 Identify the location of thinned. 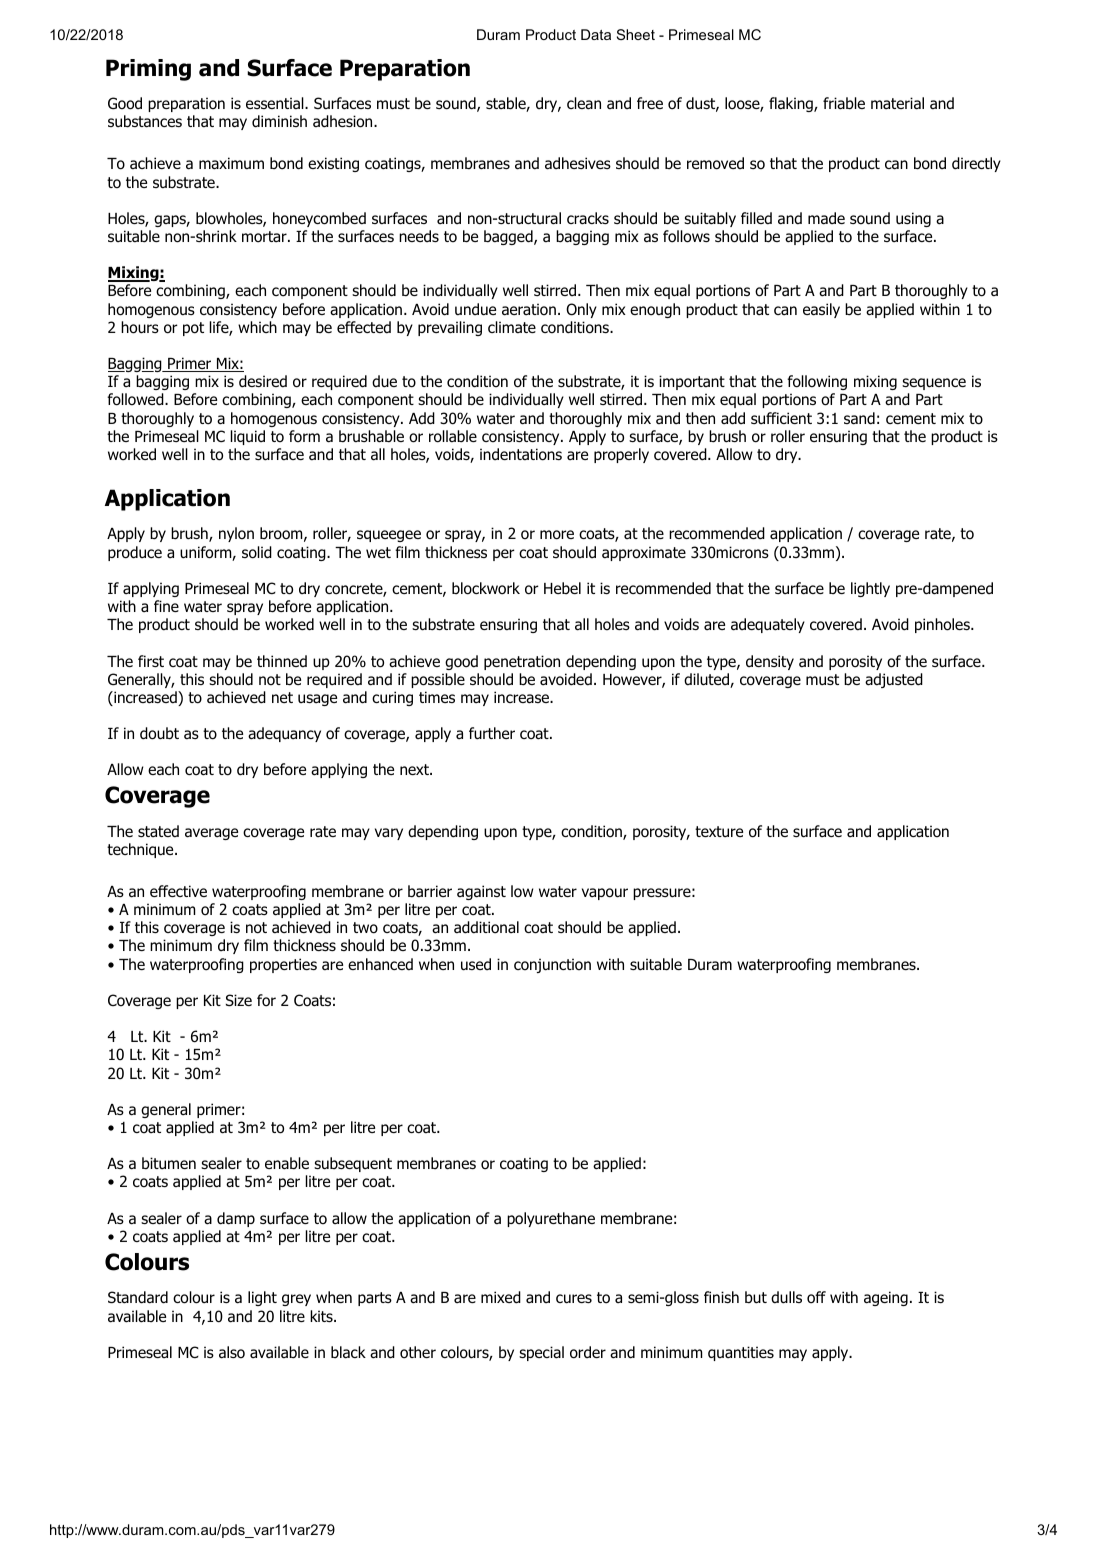
(282, 661).
